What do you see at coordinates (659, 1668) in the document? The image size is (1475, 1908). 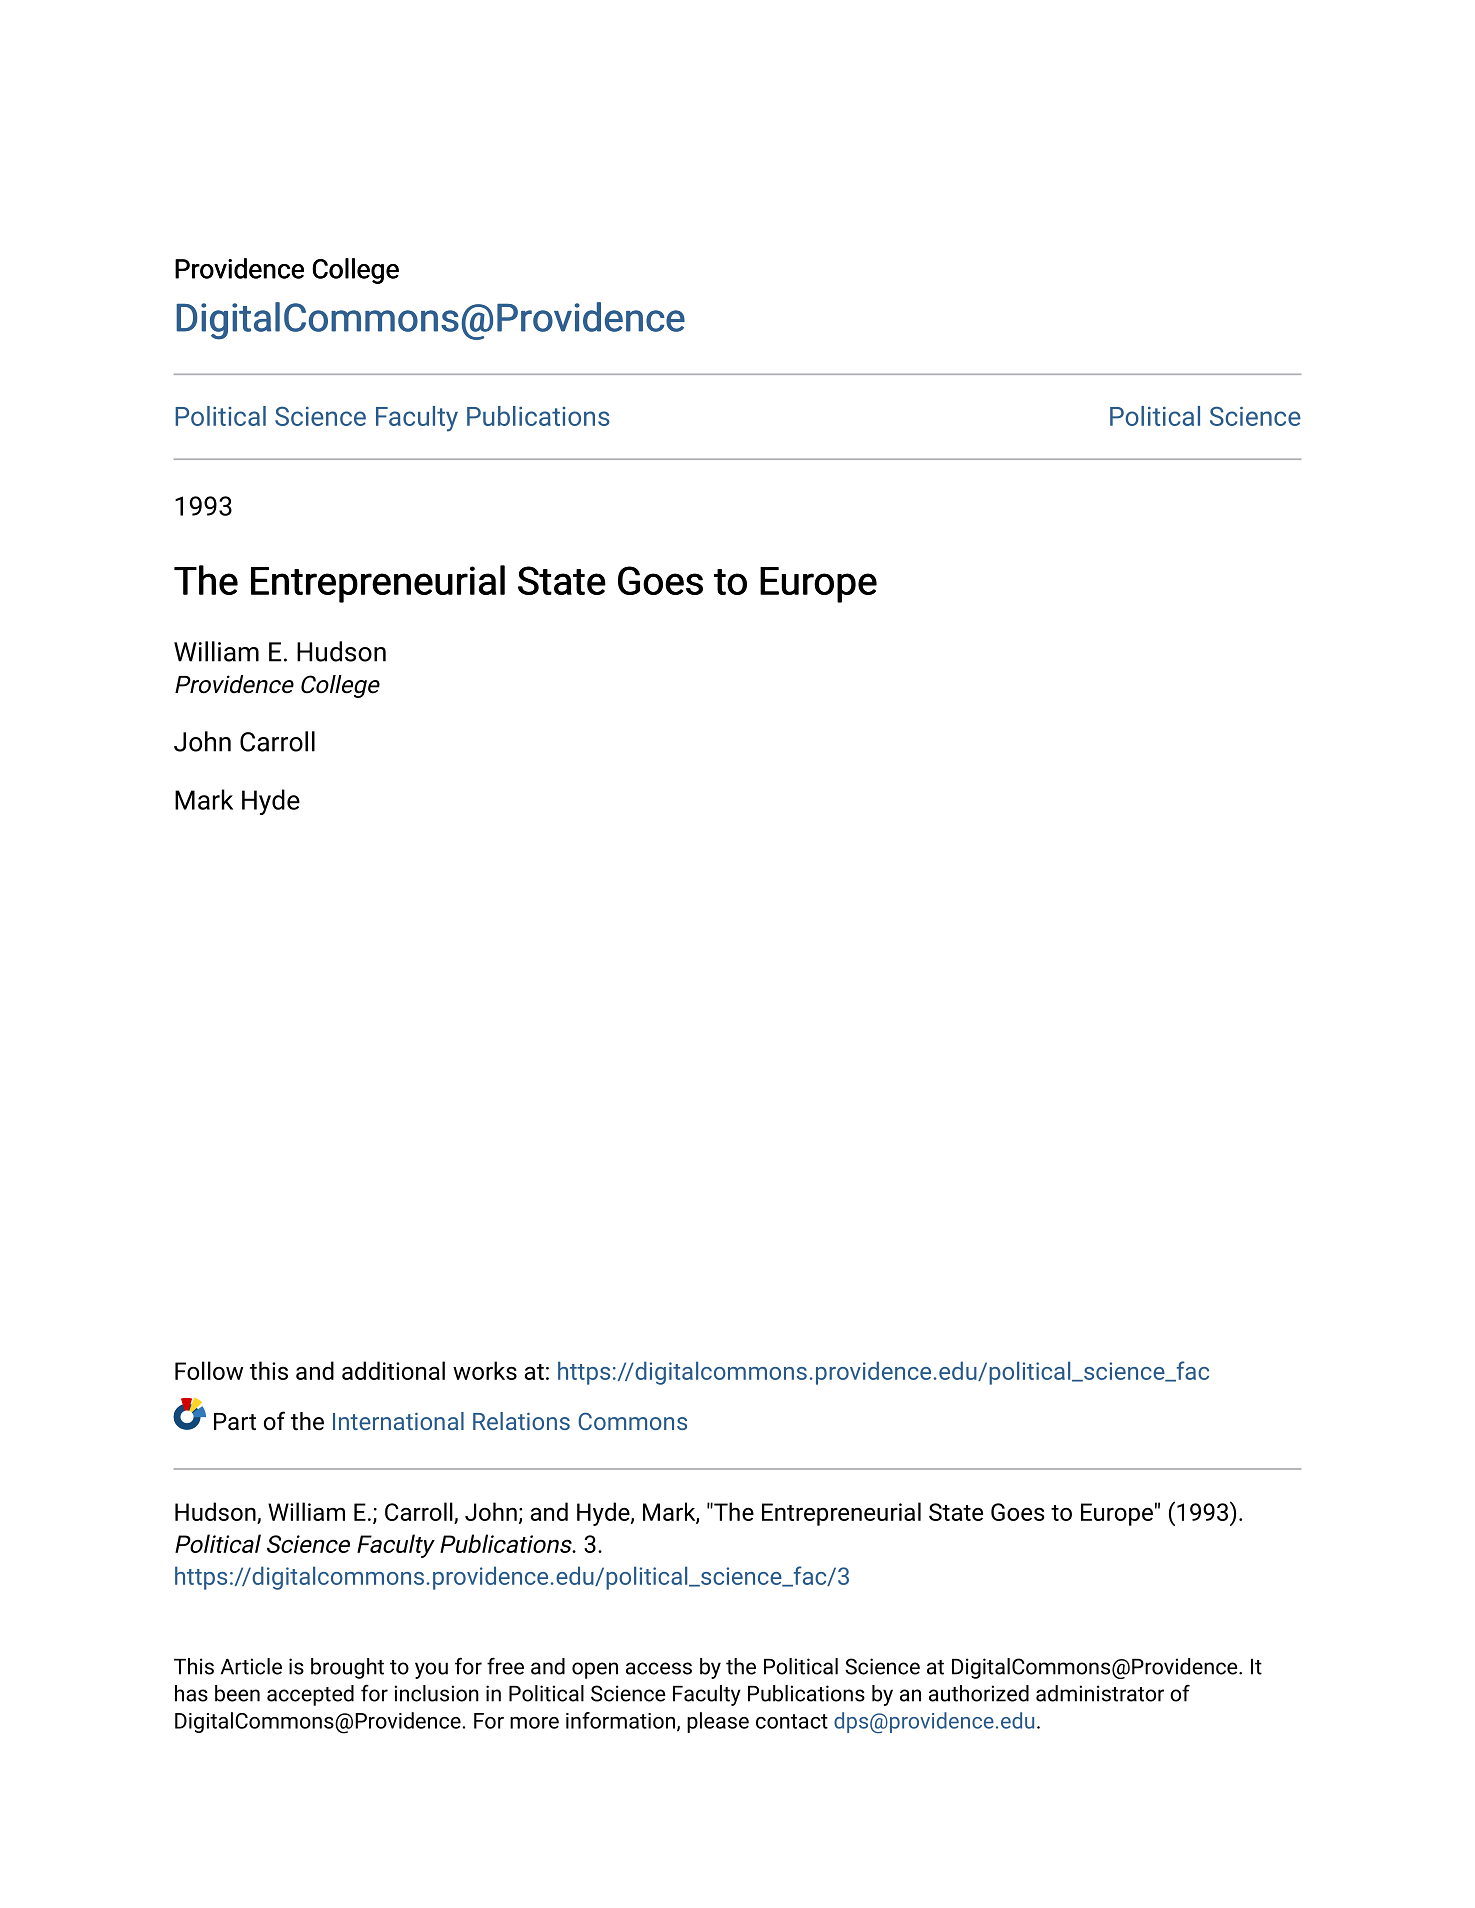 I see `access` at bounding box center [659, 1668].
